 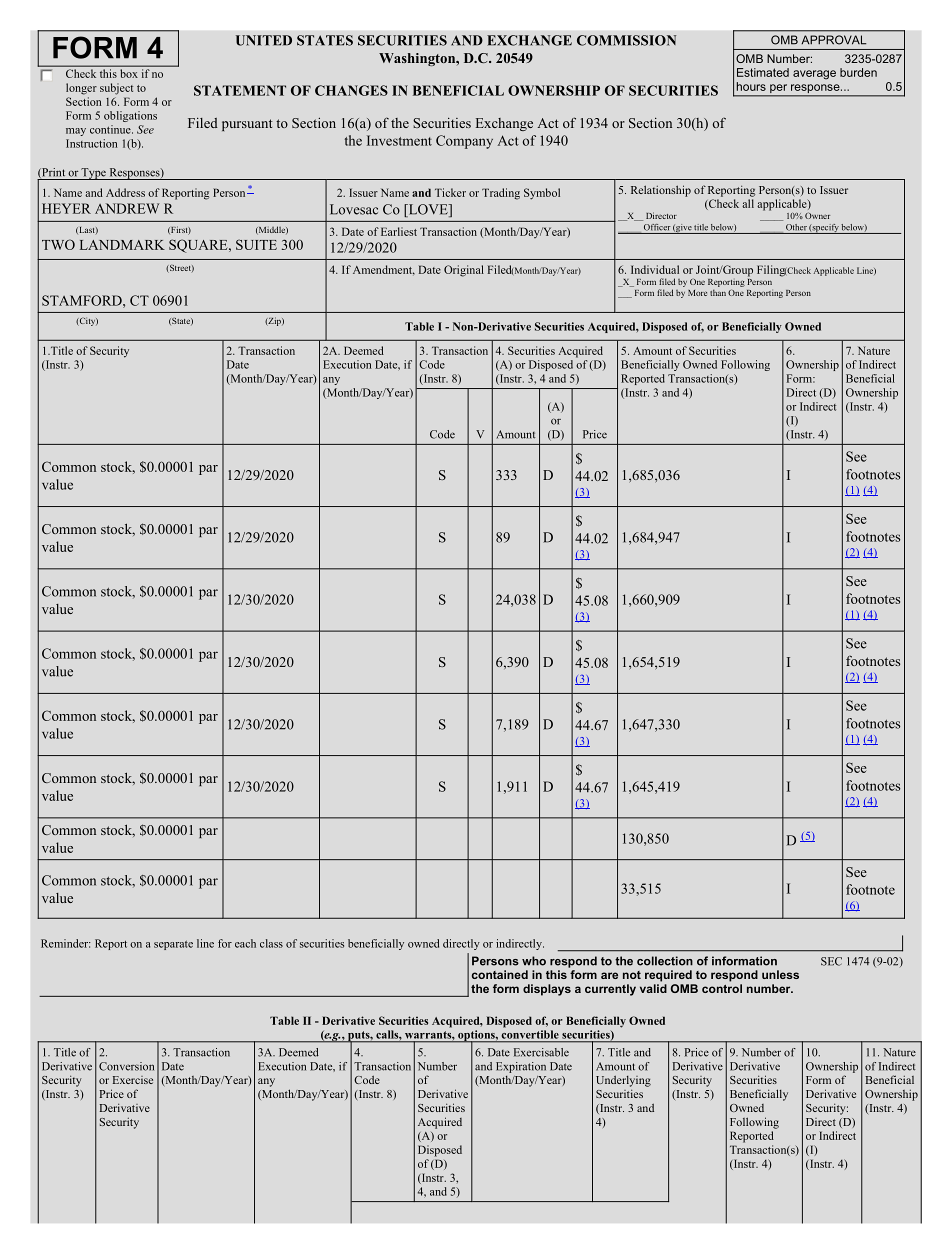 What do you see at coordinates (122, 245) in the screenshot?
I see `LANDMARK` at bounding box center [122, 245].
